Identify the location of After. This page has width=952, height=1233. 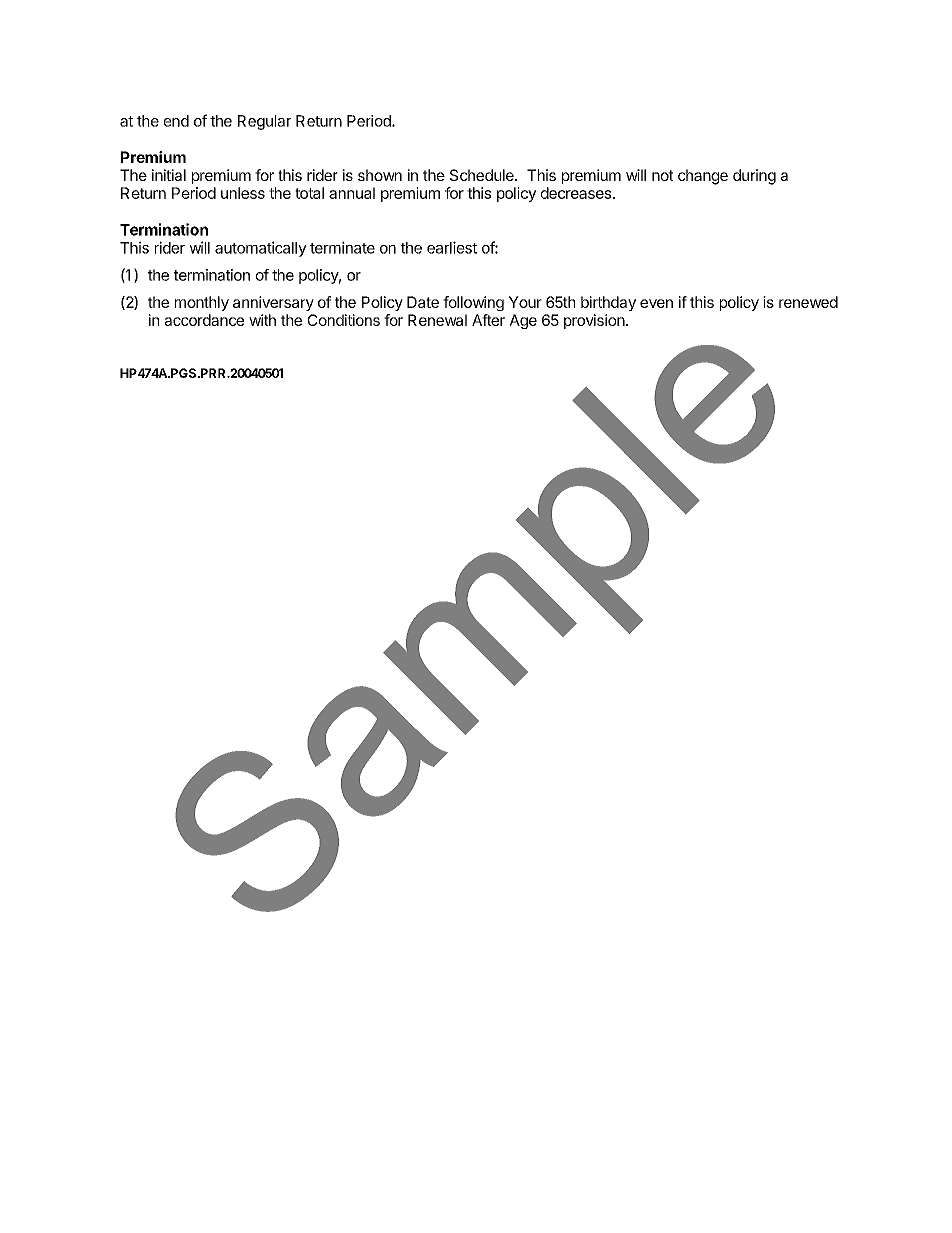
(488, 320).
